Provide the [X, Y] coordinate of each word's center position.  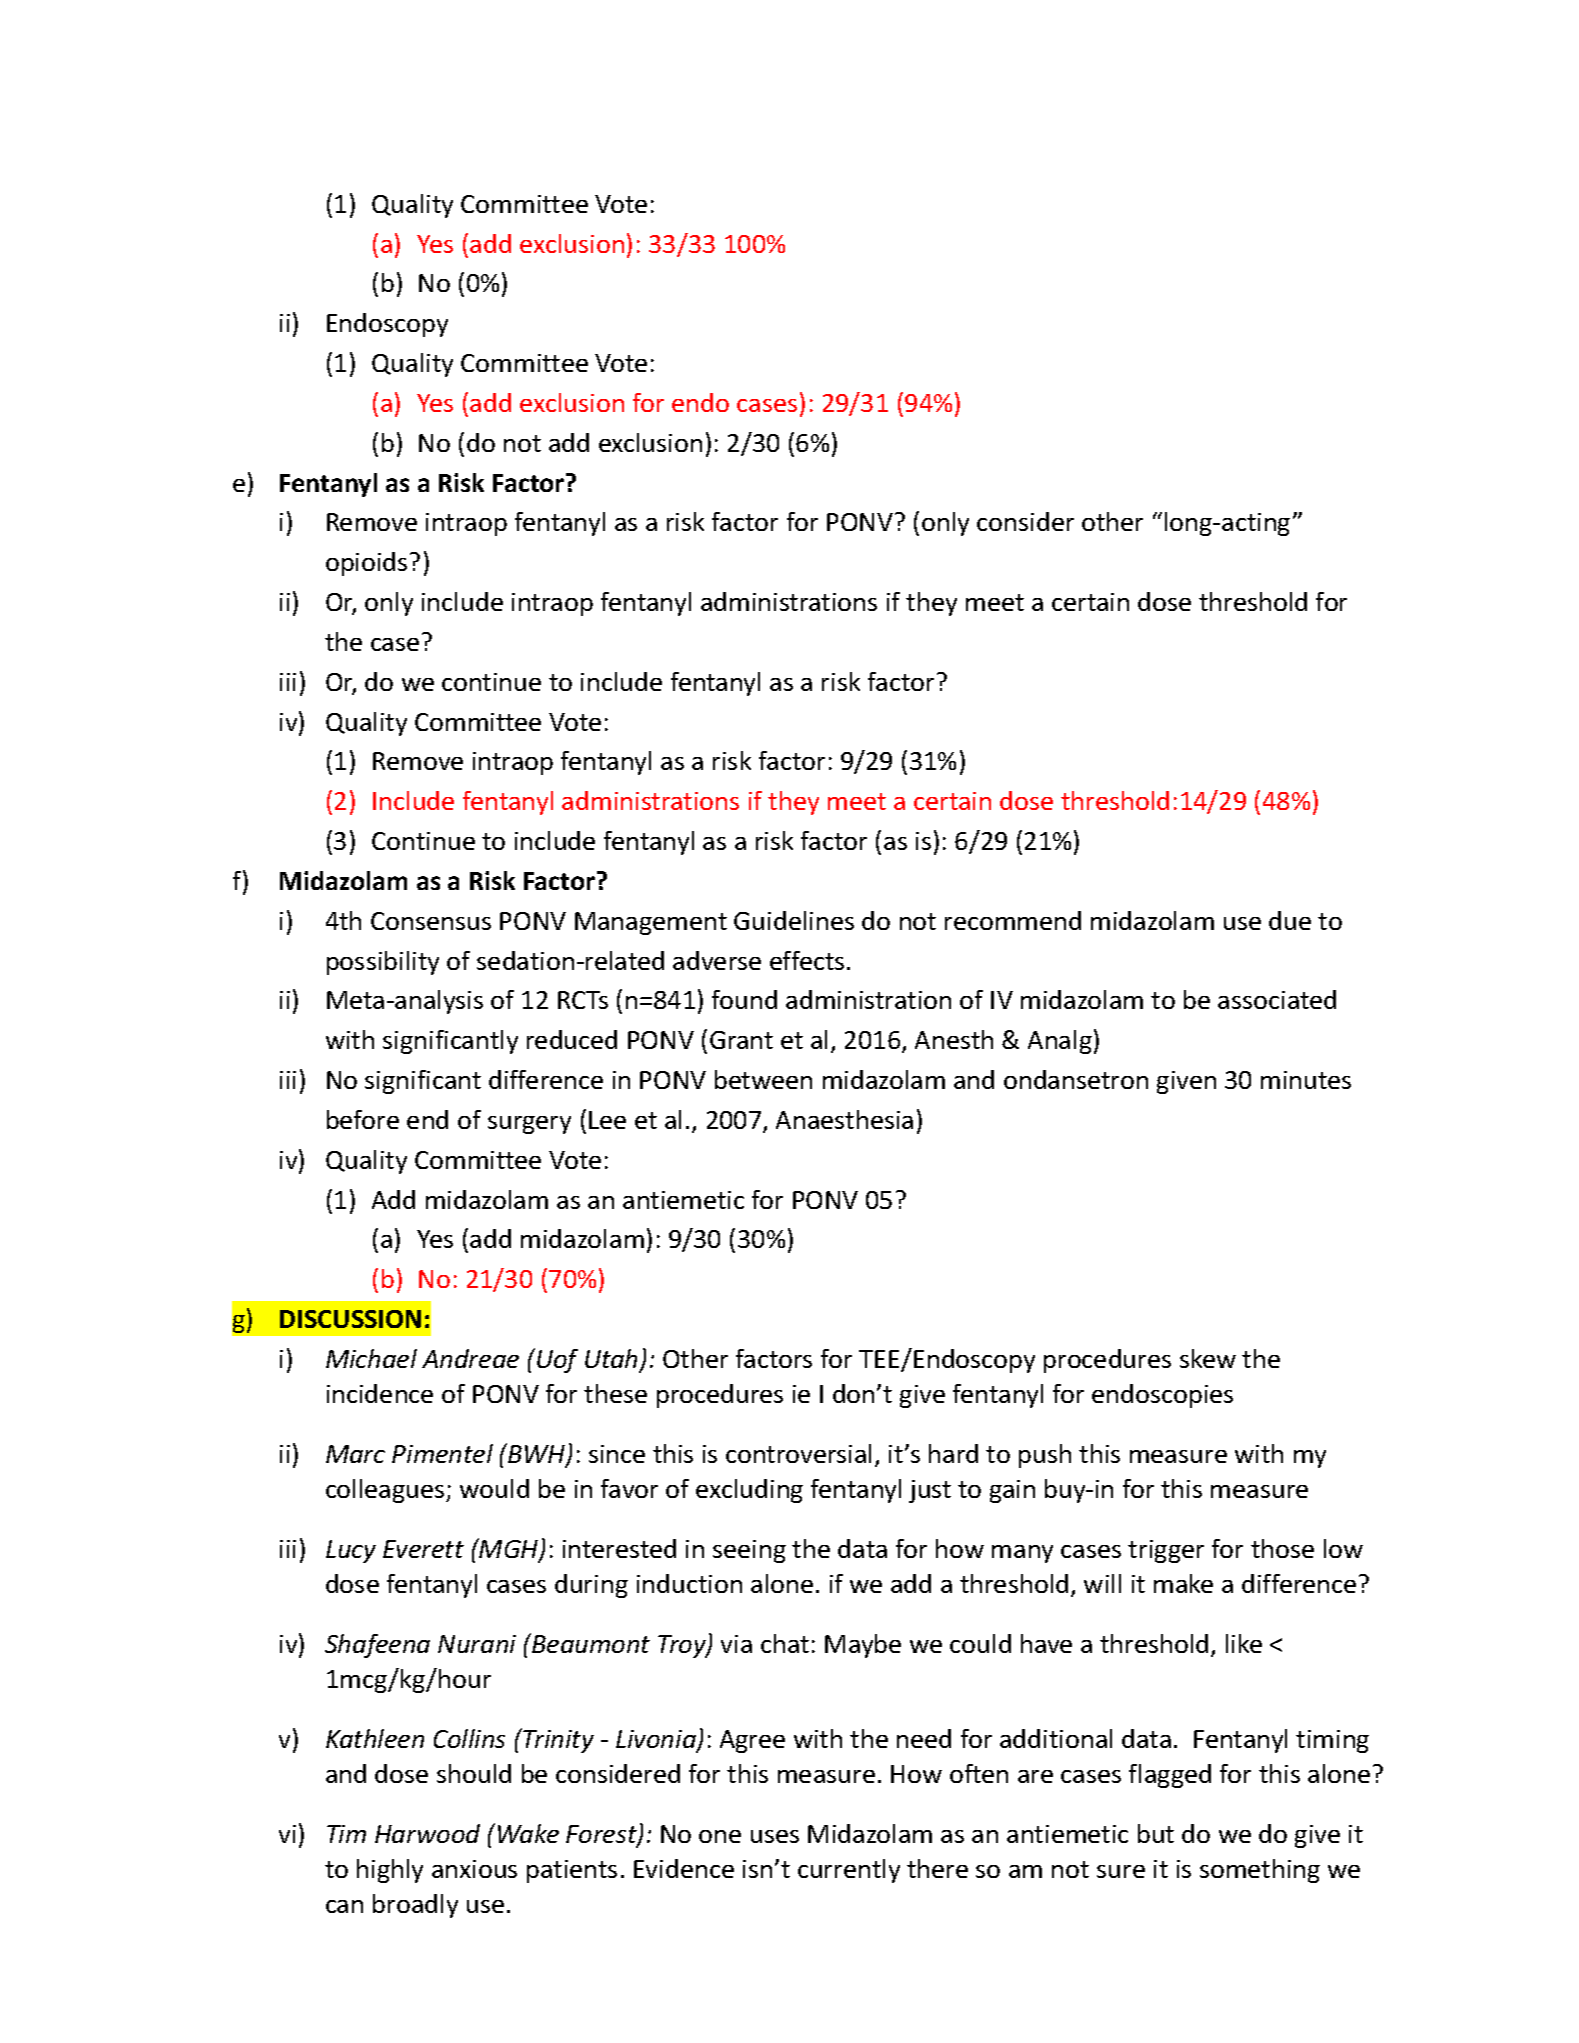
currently [849, 1871]
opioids [366, 564]
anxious [474, 1869]
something [1260, 1871]
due [1290, 920]
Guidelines [794, 920]
